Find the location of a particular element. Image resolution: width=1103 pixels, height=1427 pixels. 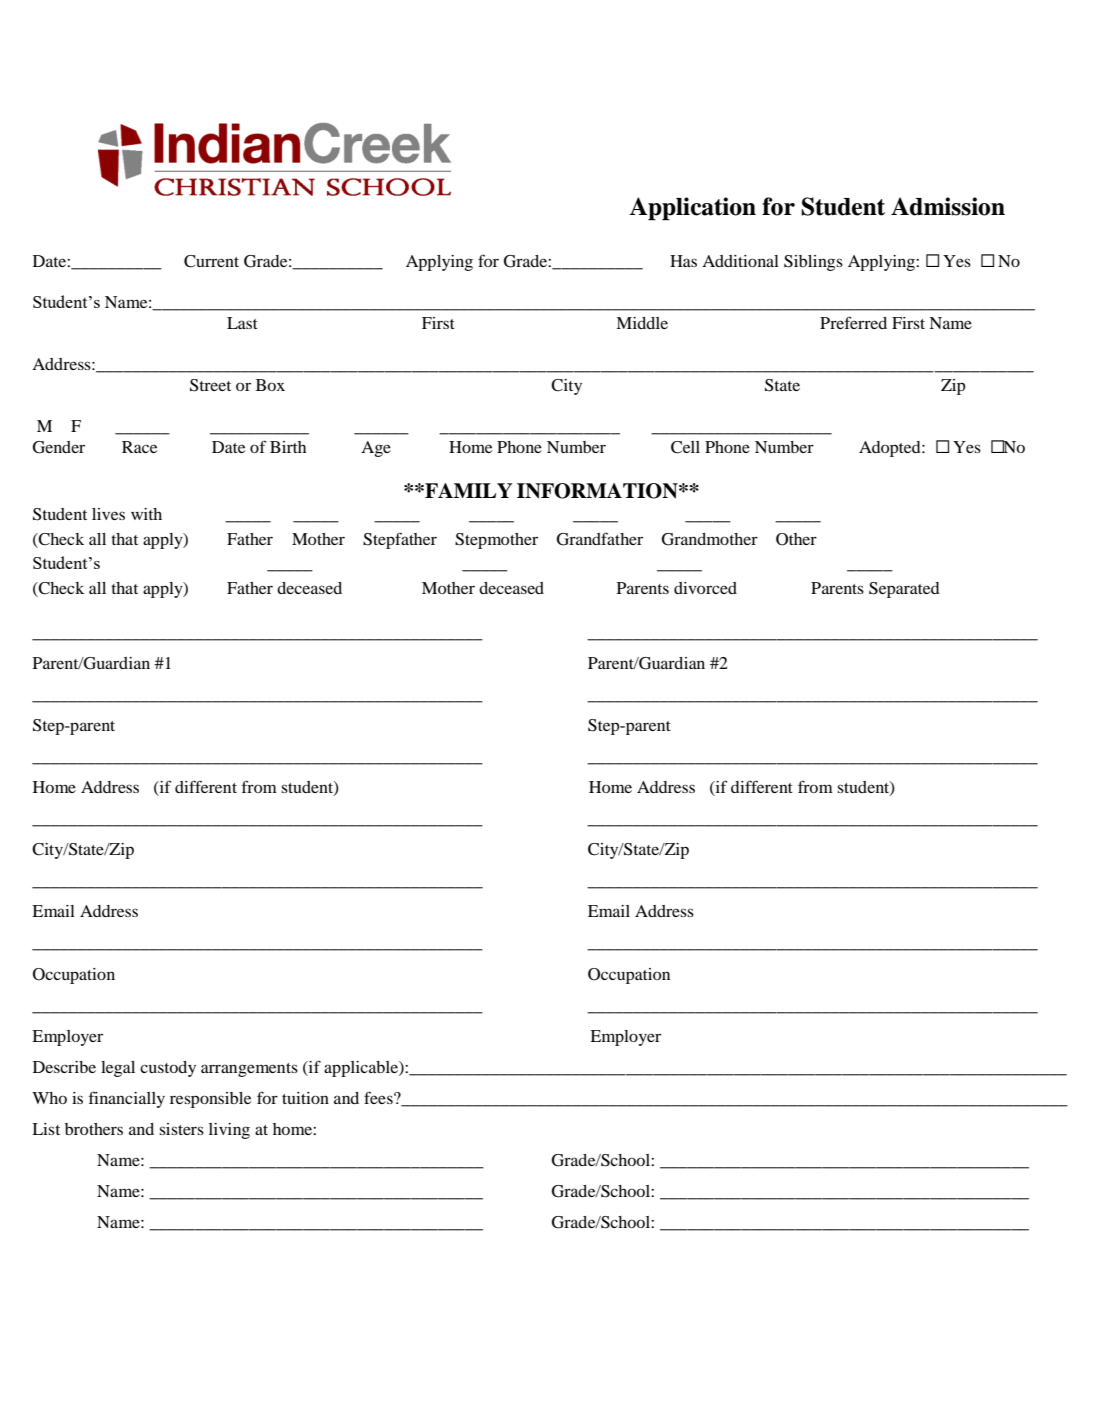

arrangements is located at coordinates (249, 1070).
